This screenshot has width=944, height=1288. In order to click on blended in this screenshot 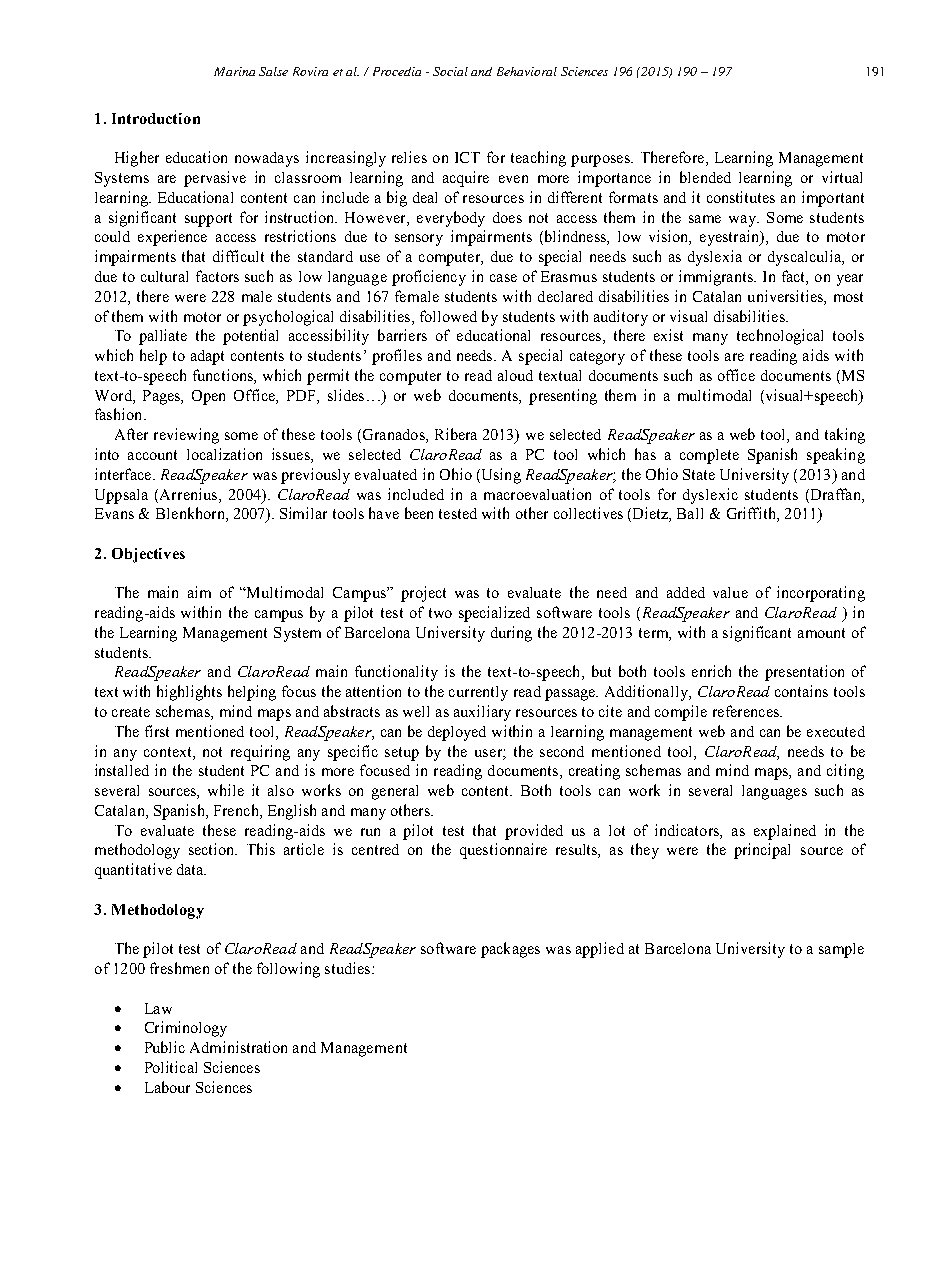, I will do `click(705, 177)`.
